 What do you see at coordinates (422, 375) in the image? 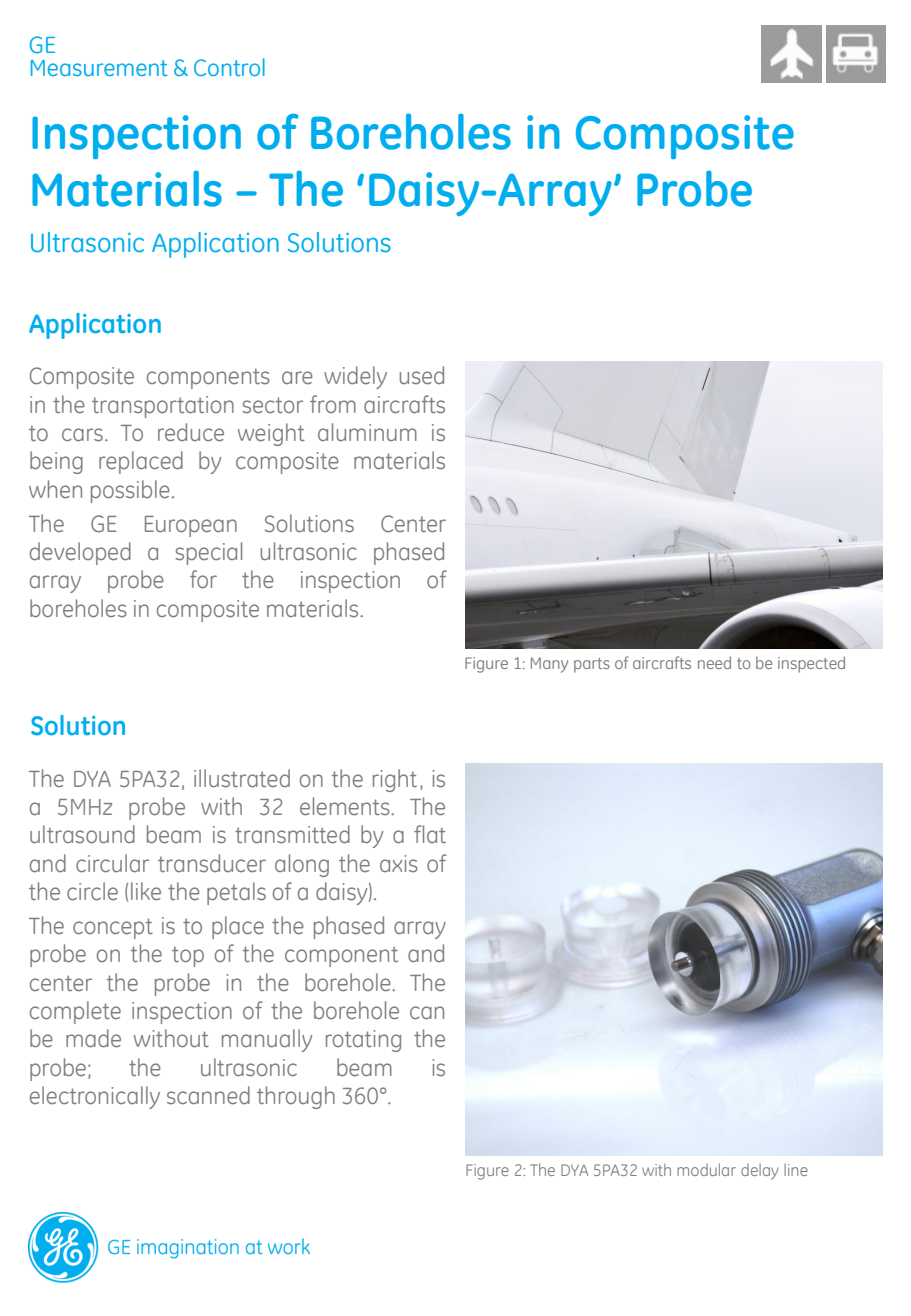
I see `used` at bounding box center [422, 375].
